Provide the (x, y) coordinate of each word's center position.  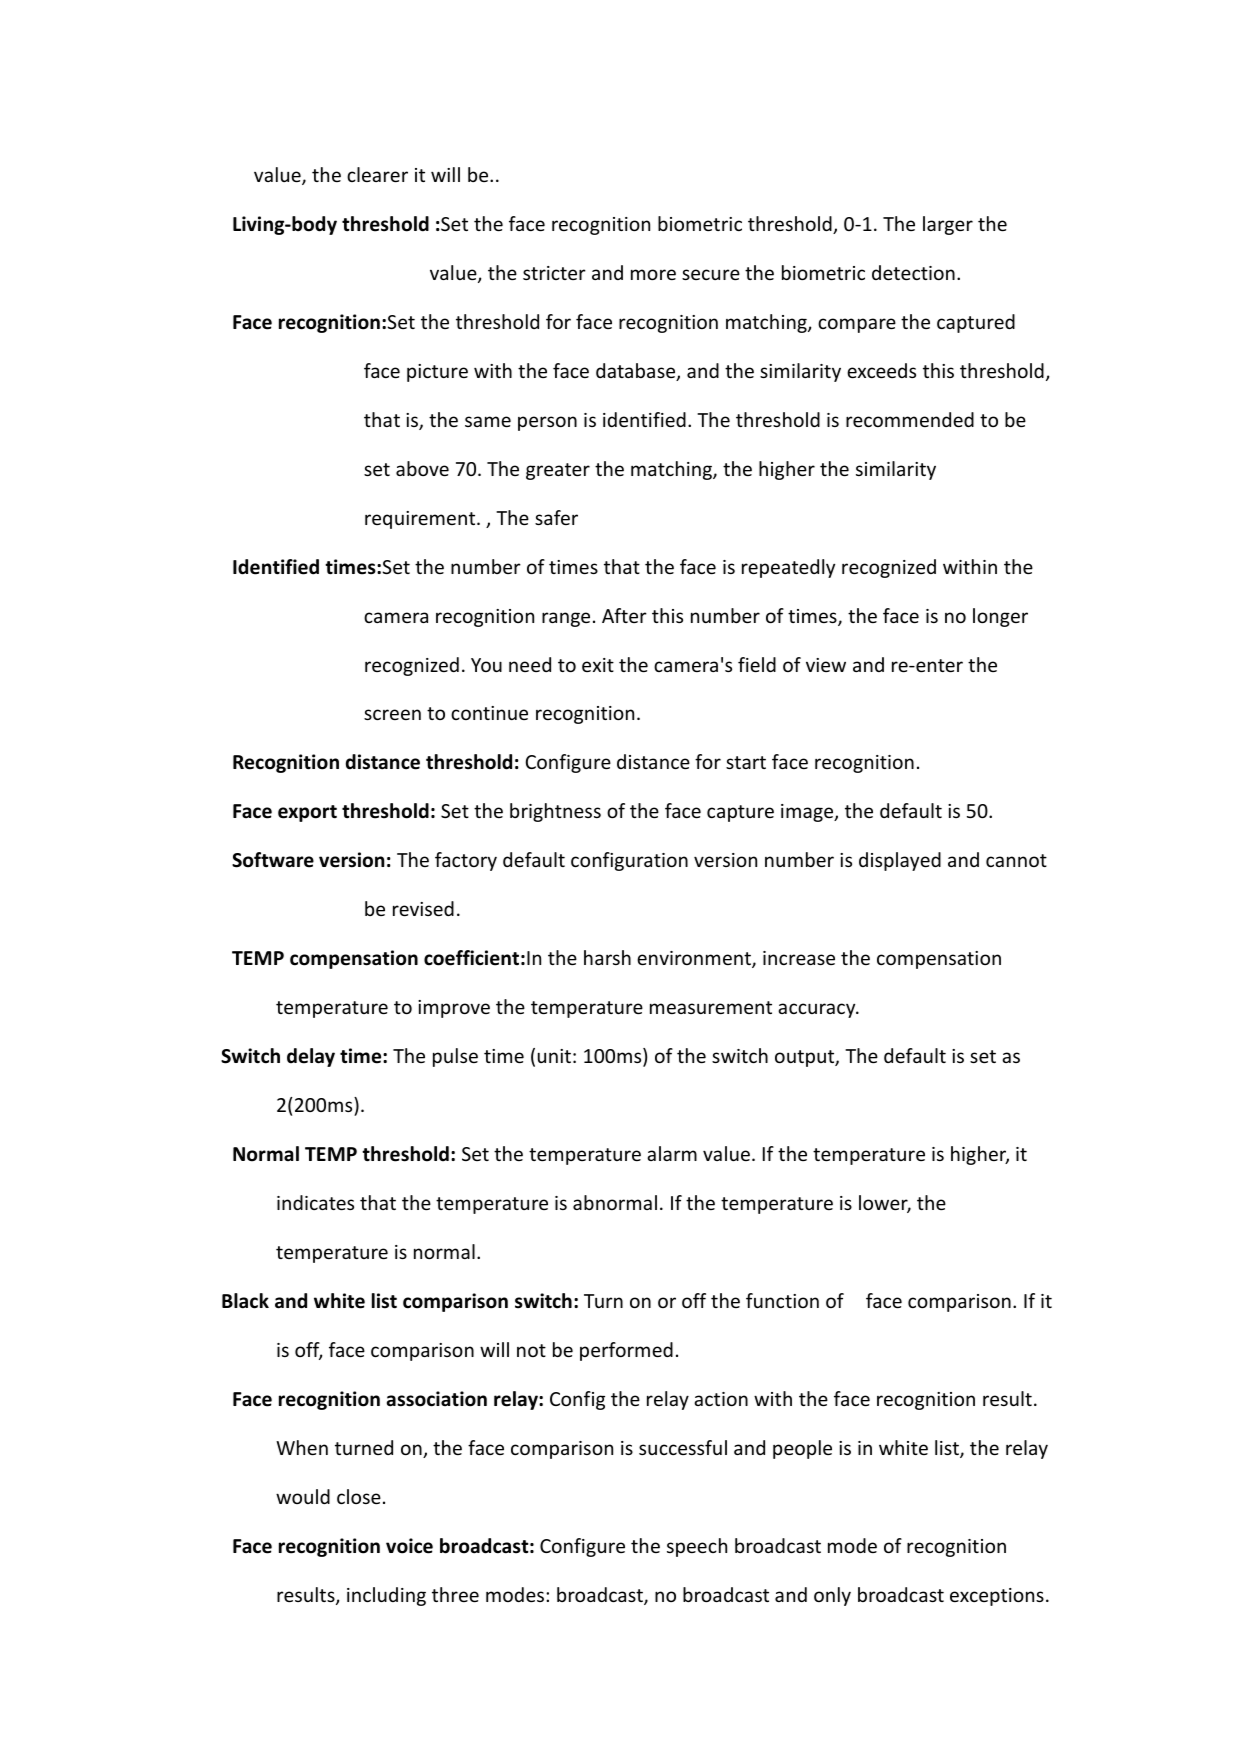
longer (1000, 617)
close (359, 1496)
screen (392, 714)
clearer (377, 174)
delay (311, 1057)
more (653, 274)
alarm (672, 1153)
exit (598, 665)
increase (799, 958)
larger (948, 225)
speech (697, 1547)
